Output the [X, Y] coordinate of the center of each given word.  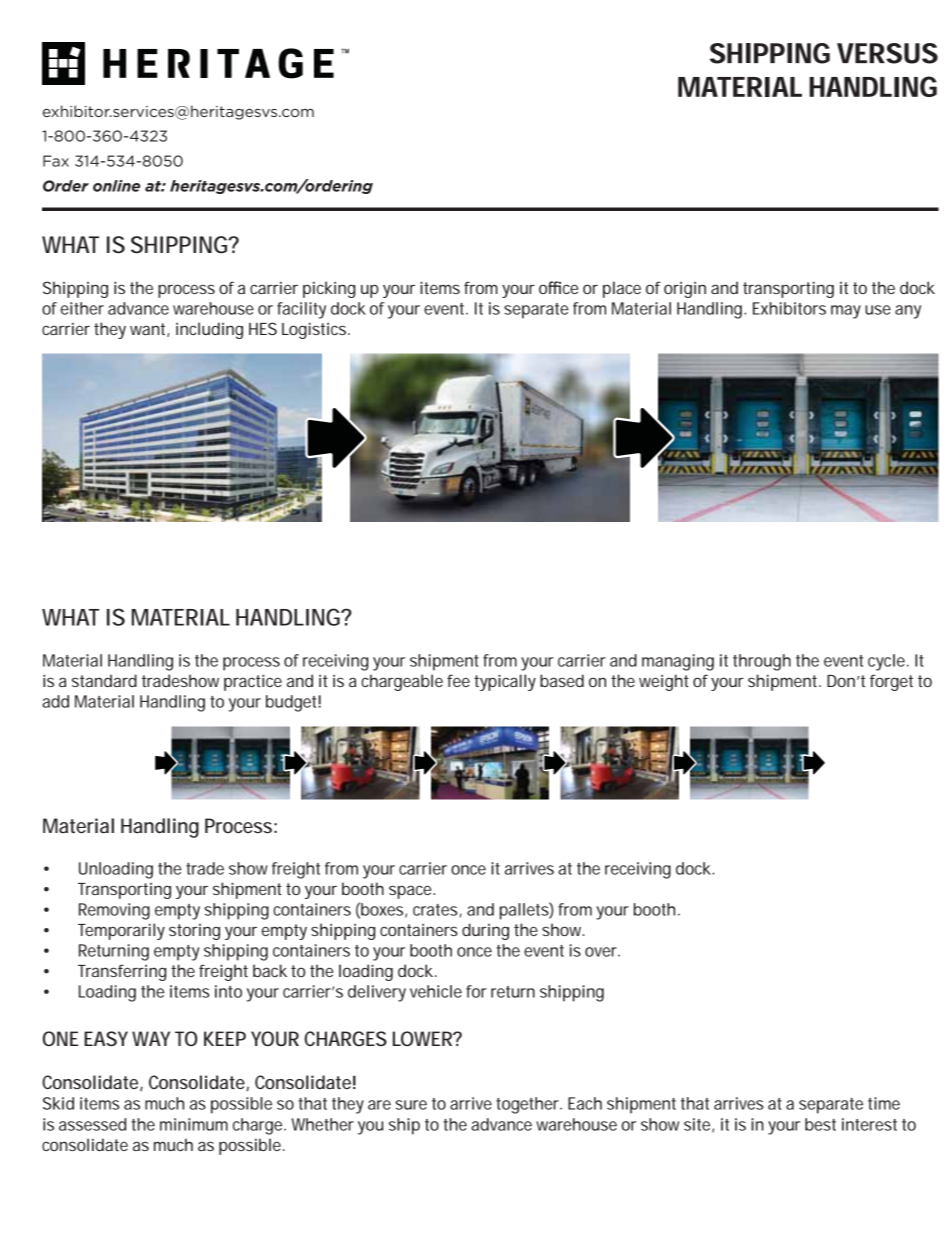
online [116, 186]
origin [685, 289]
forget [891, 682]
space [410, 892]
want [149, 330]
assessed [92, 1124]
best [820, 1124]
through [762, 662]
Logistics [314, 330]
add [55, 701]
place [622, 289]
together [528, 1105]
